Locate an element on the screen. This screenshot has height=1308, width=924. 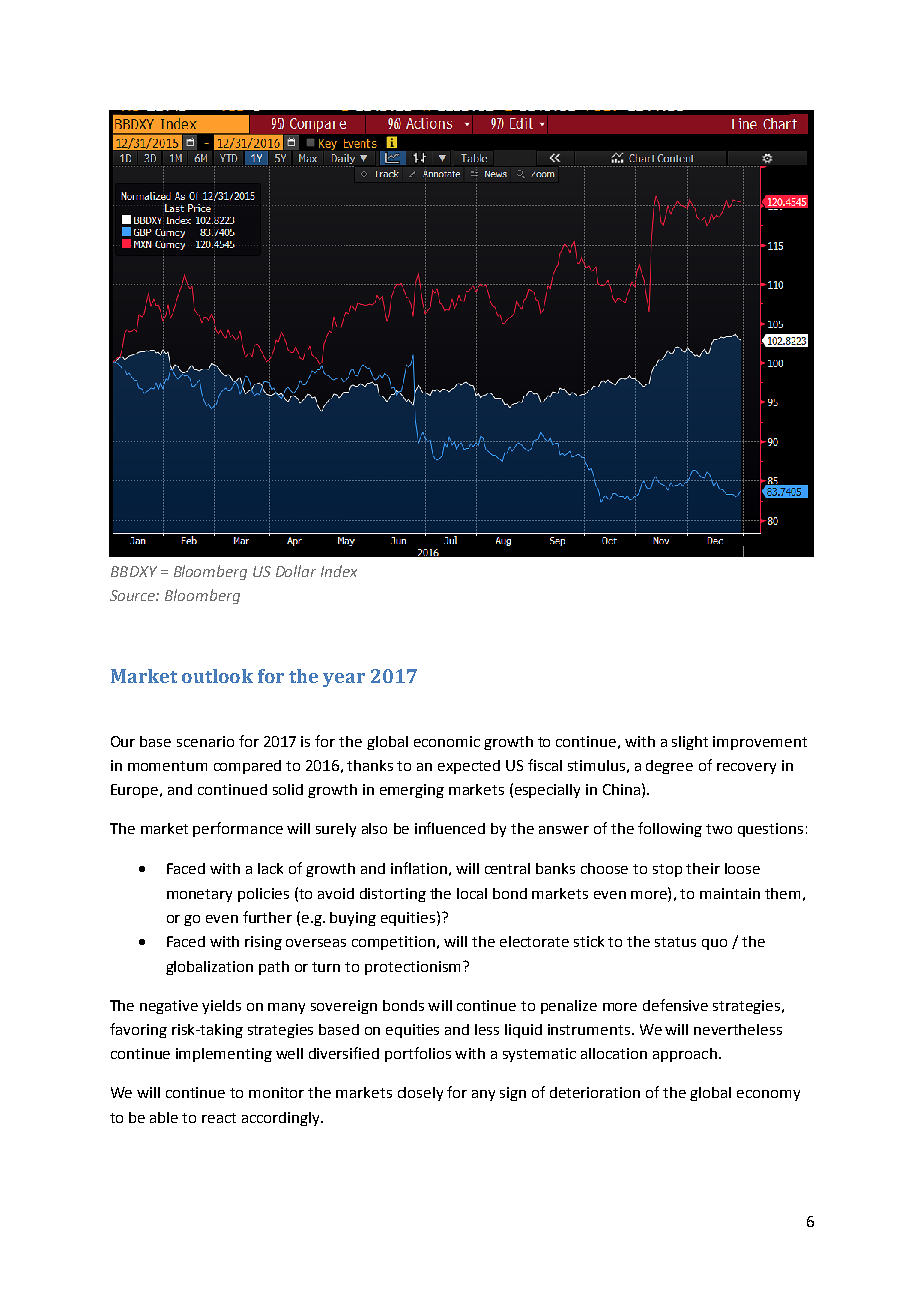
compared is located at coordinates (247, 767).
